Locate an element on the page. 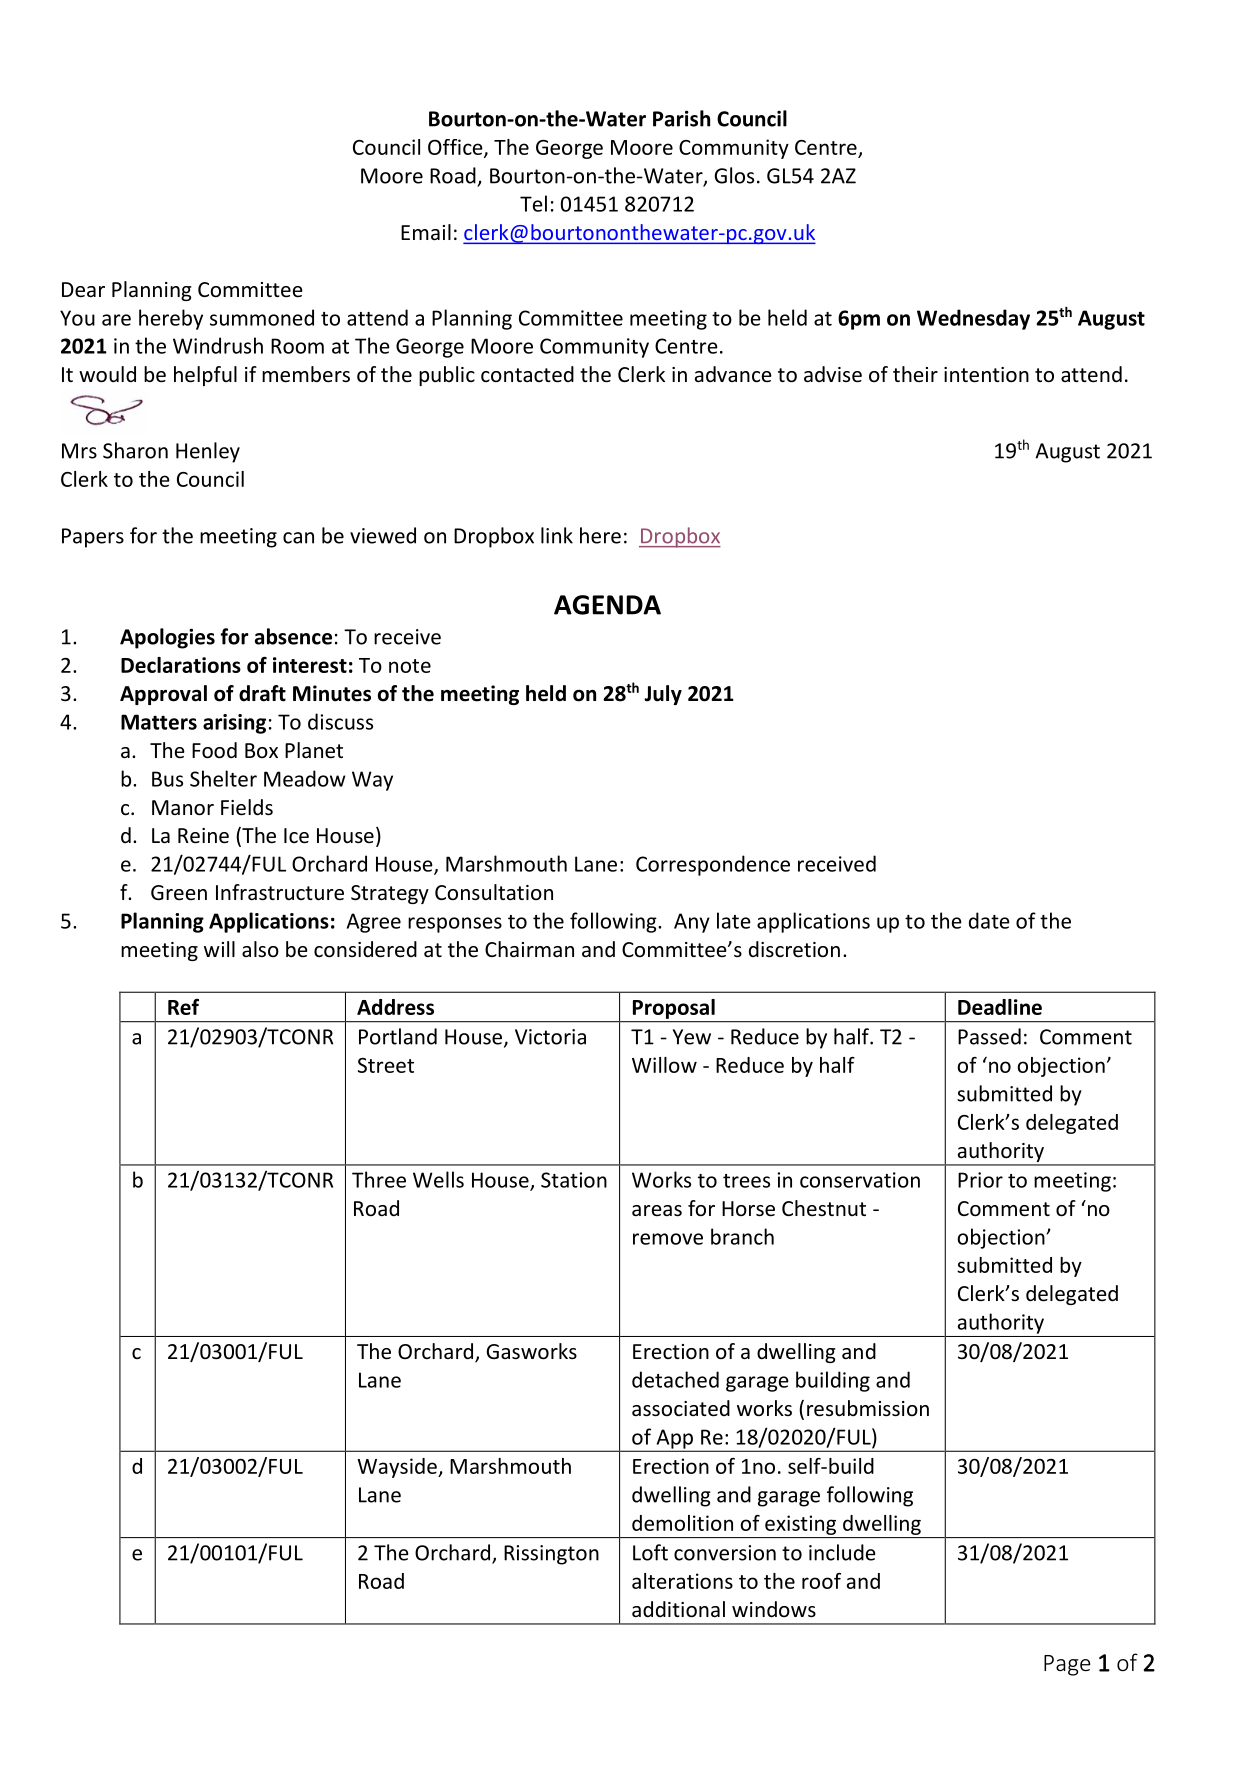 The height and width of the page is (1782, 1260). Tel is located at coordinates (533, 203).
